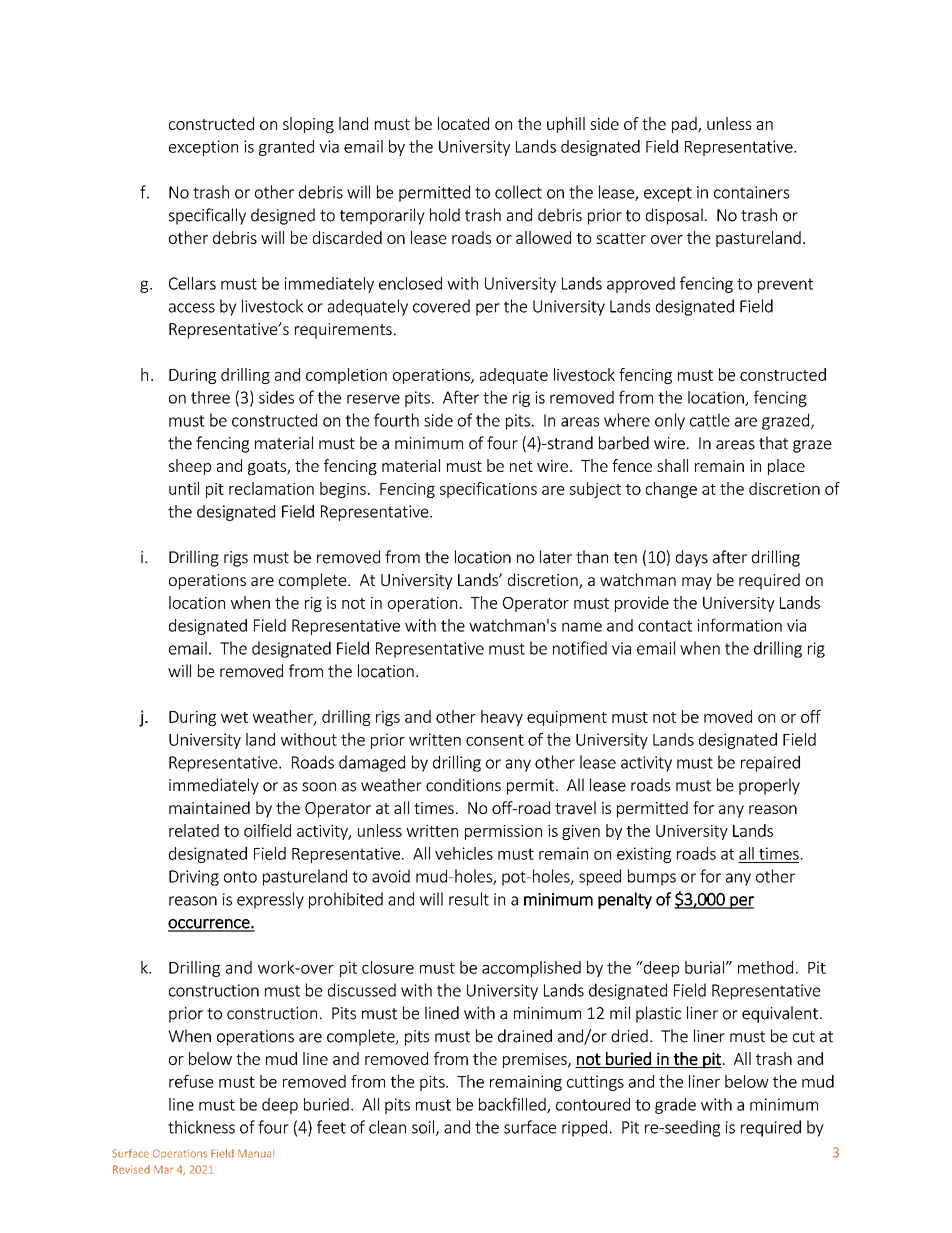  I want to click on heavy, so click(502, 718).
